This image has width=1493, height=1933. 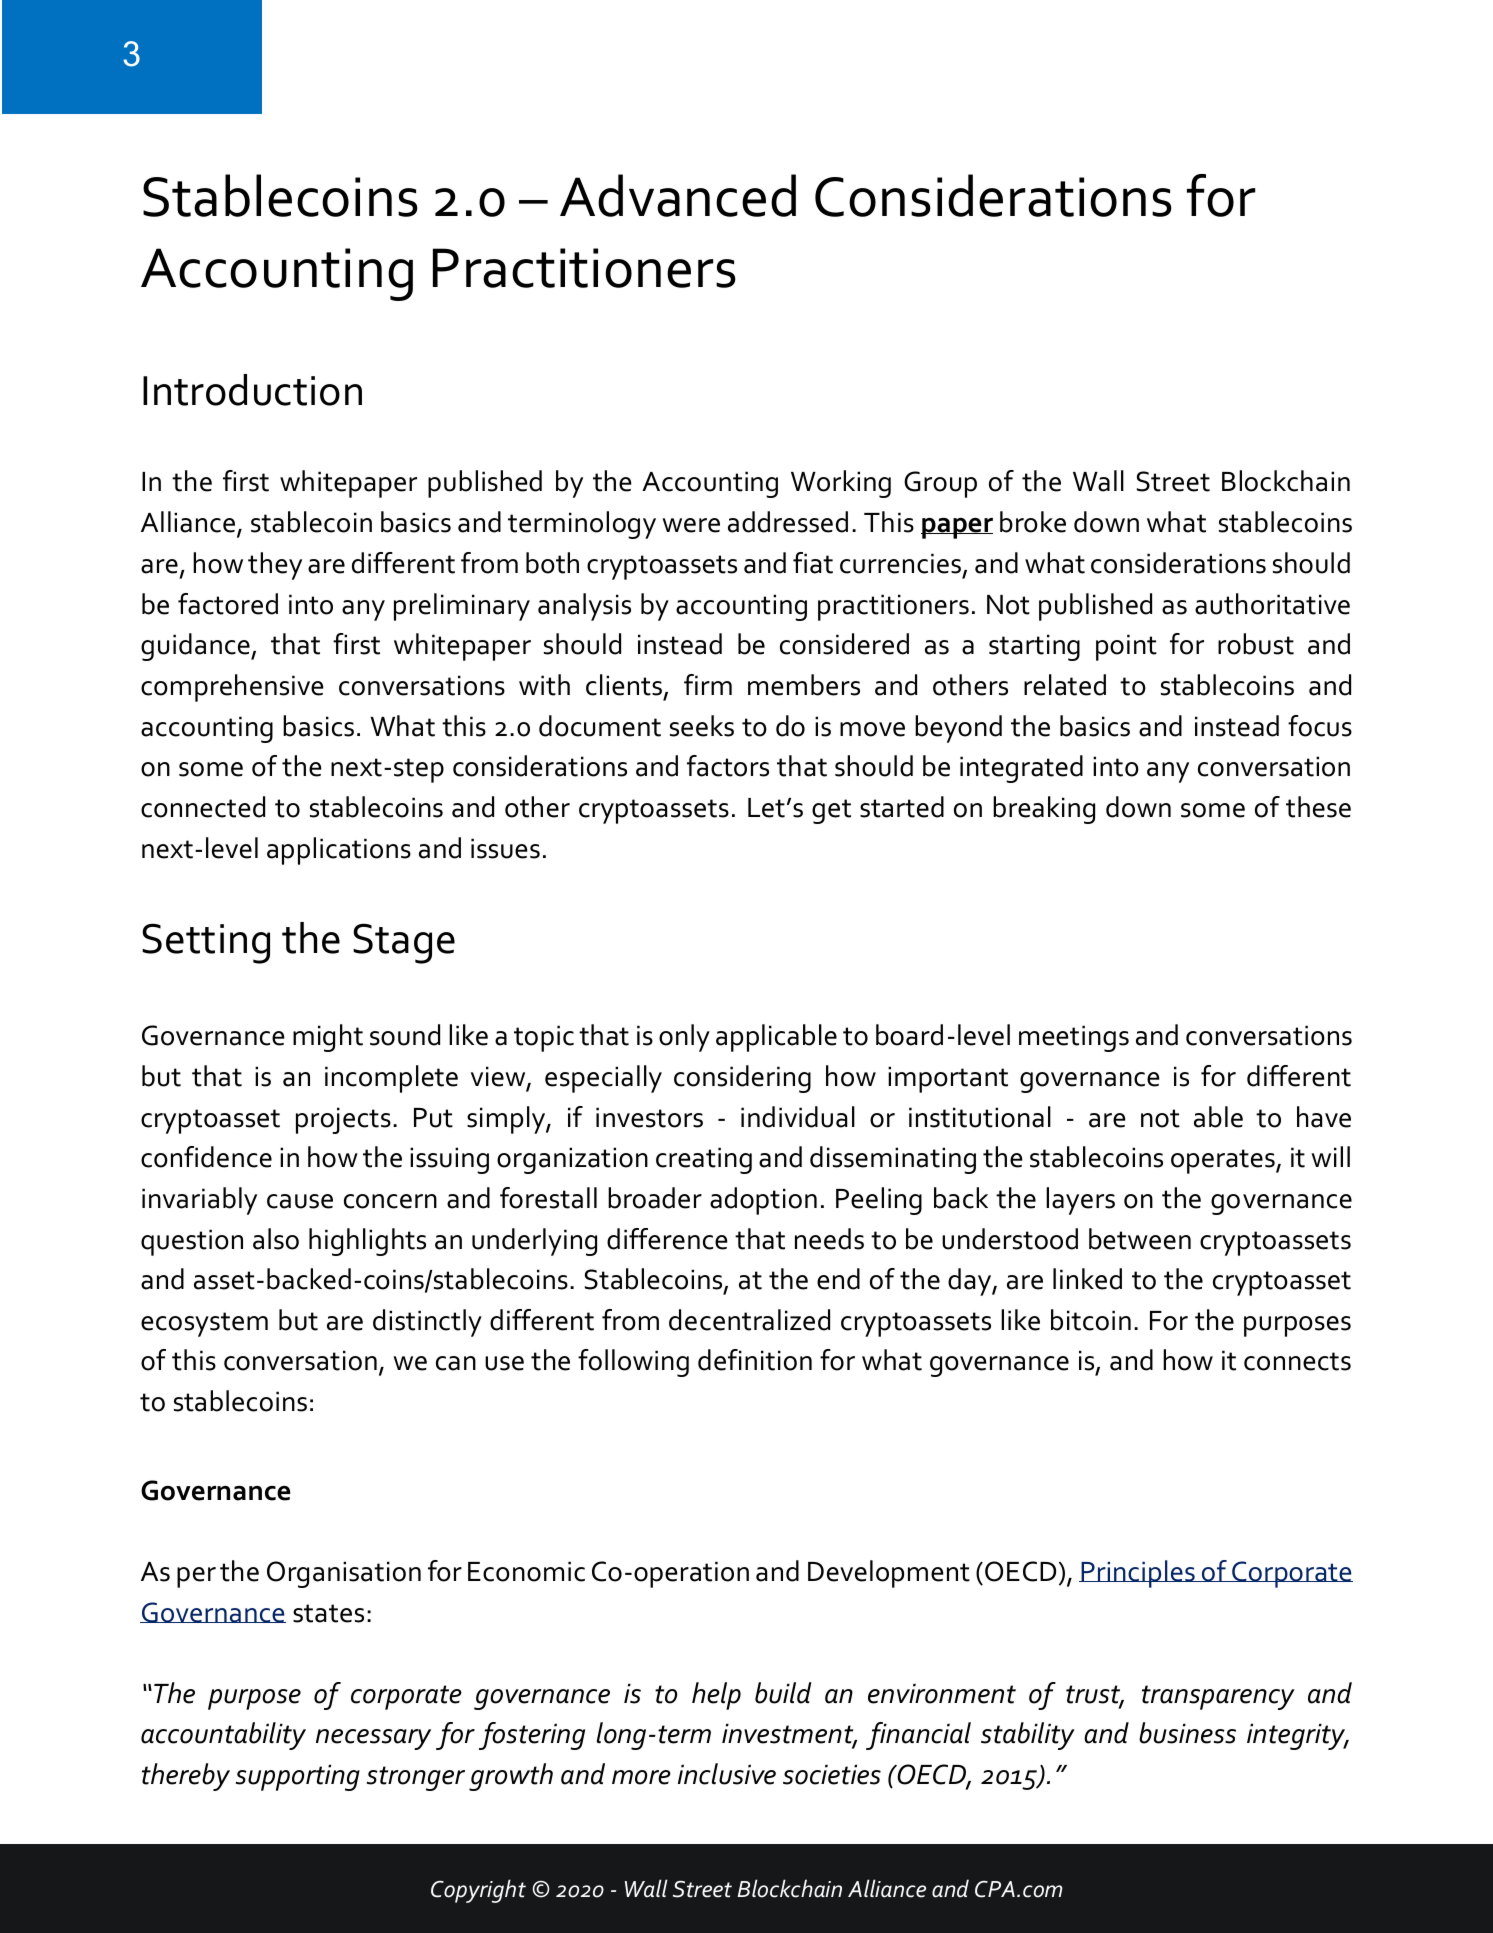 I want to click on might, so click(x=328, y=1038).
